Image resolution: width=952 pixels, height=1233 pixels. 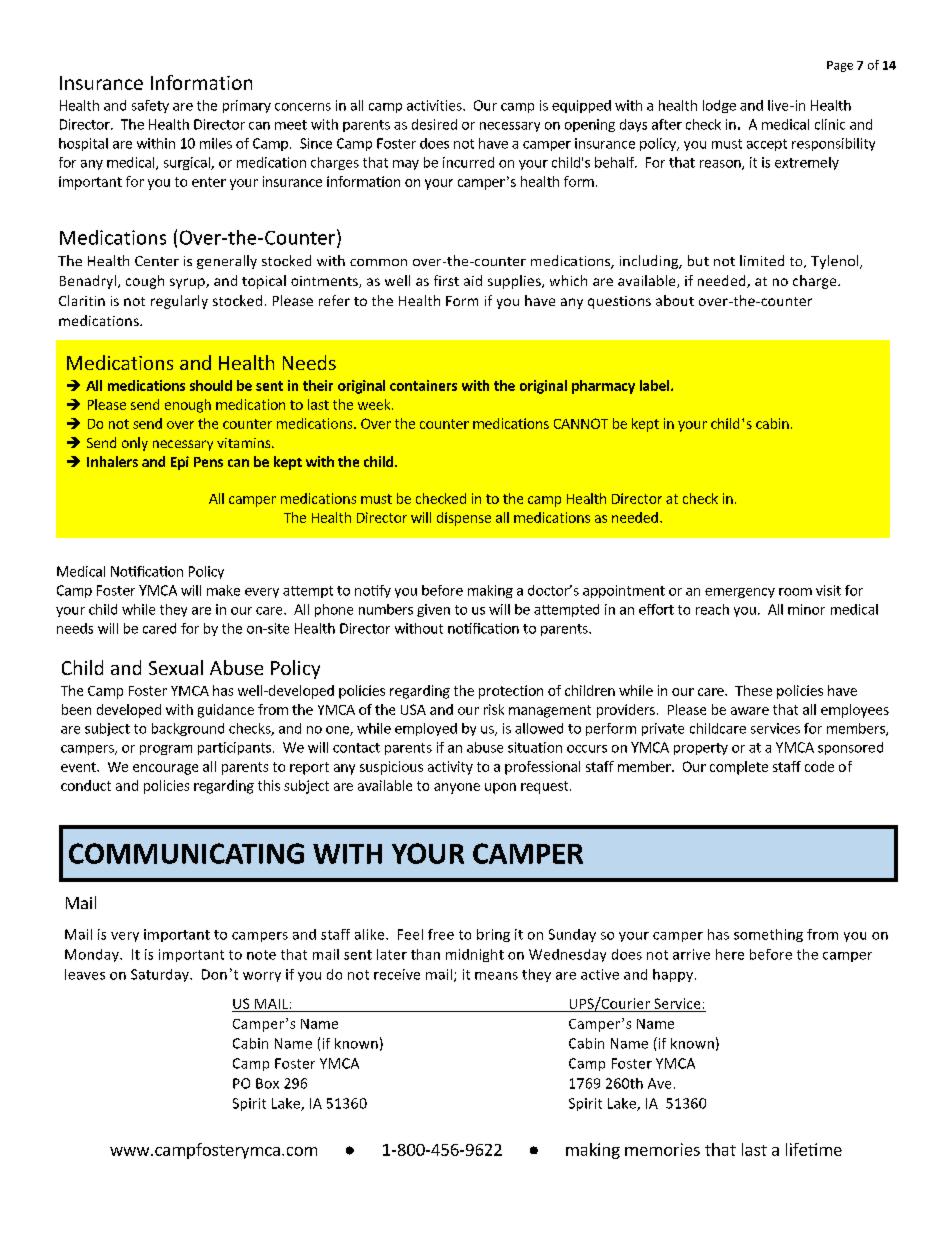 What do you see at coordinates (267, 1083) in the screenshot?
I see `Box` at bounding box center [267, 1083].
